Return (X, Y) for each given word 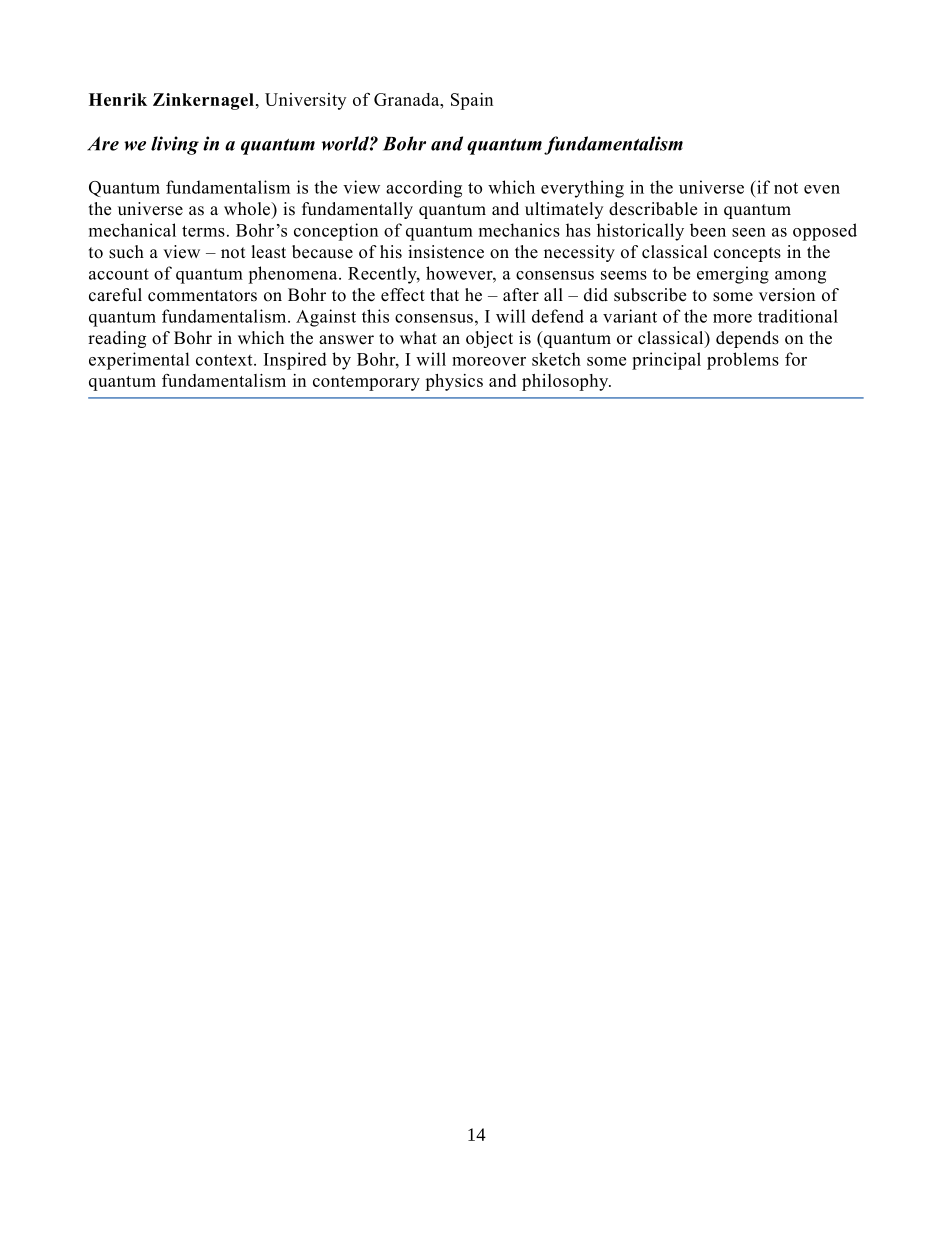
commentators (202, 296)
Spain (472, 101)
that (444, 294)
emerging (733, 275)
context (225, 360)
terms (203, 231)
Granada (408, 99)
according (424, 189)
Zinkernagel (203, 101)
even (822, 189)
